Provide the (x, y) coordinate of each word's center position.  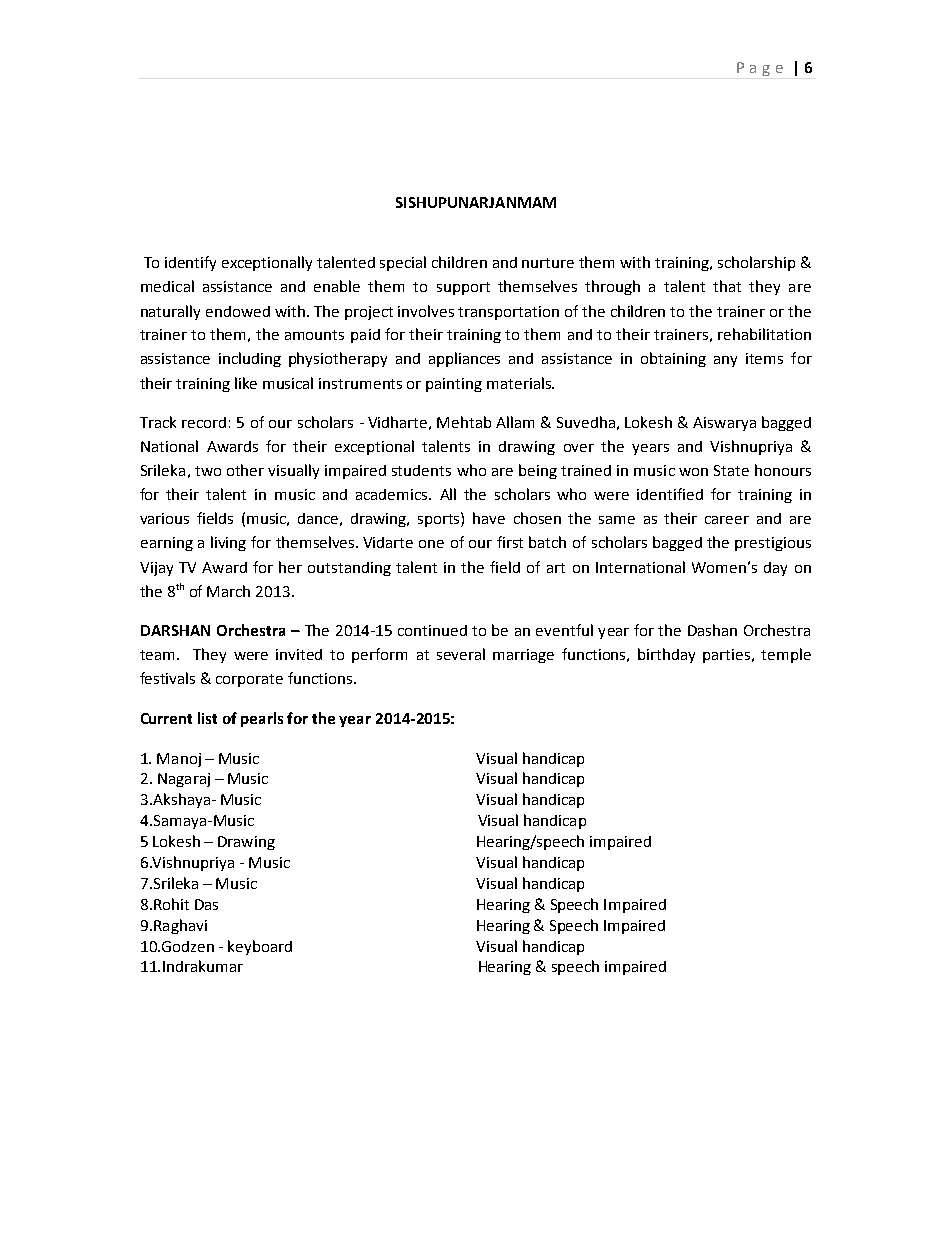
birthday (666, 655)
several (461, 654)
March (228, 591)
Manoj (179, 760)
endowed (238, 311)
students (421, 470)
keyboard (260, 947)
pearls (262, 719)
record (204, 422)
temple (786, 655)
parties (728, 656)
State (731, 470)
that (727, 286)
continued (432, 630)
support (463, 288)
